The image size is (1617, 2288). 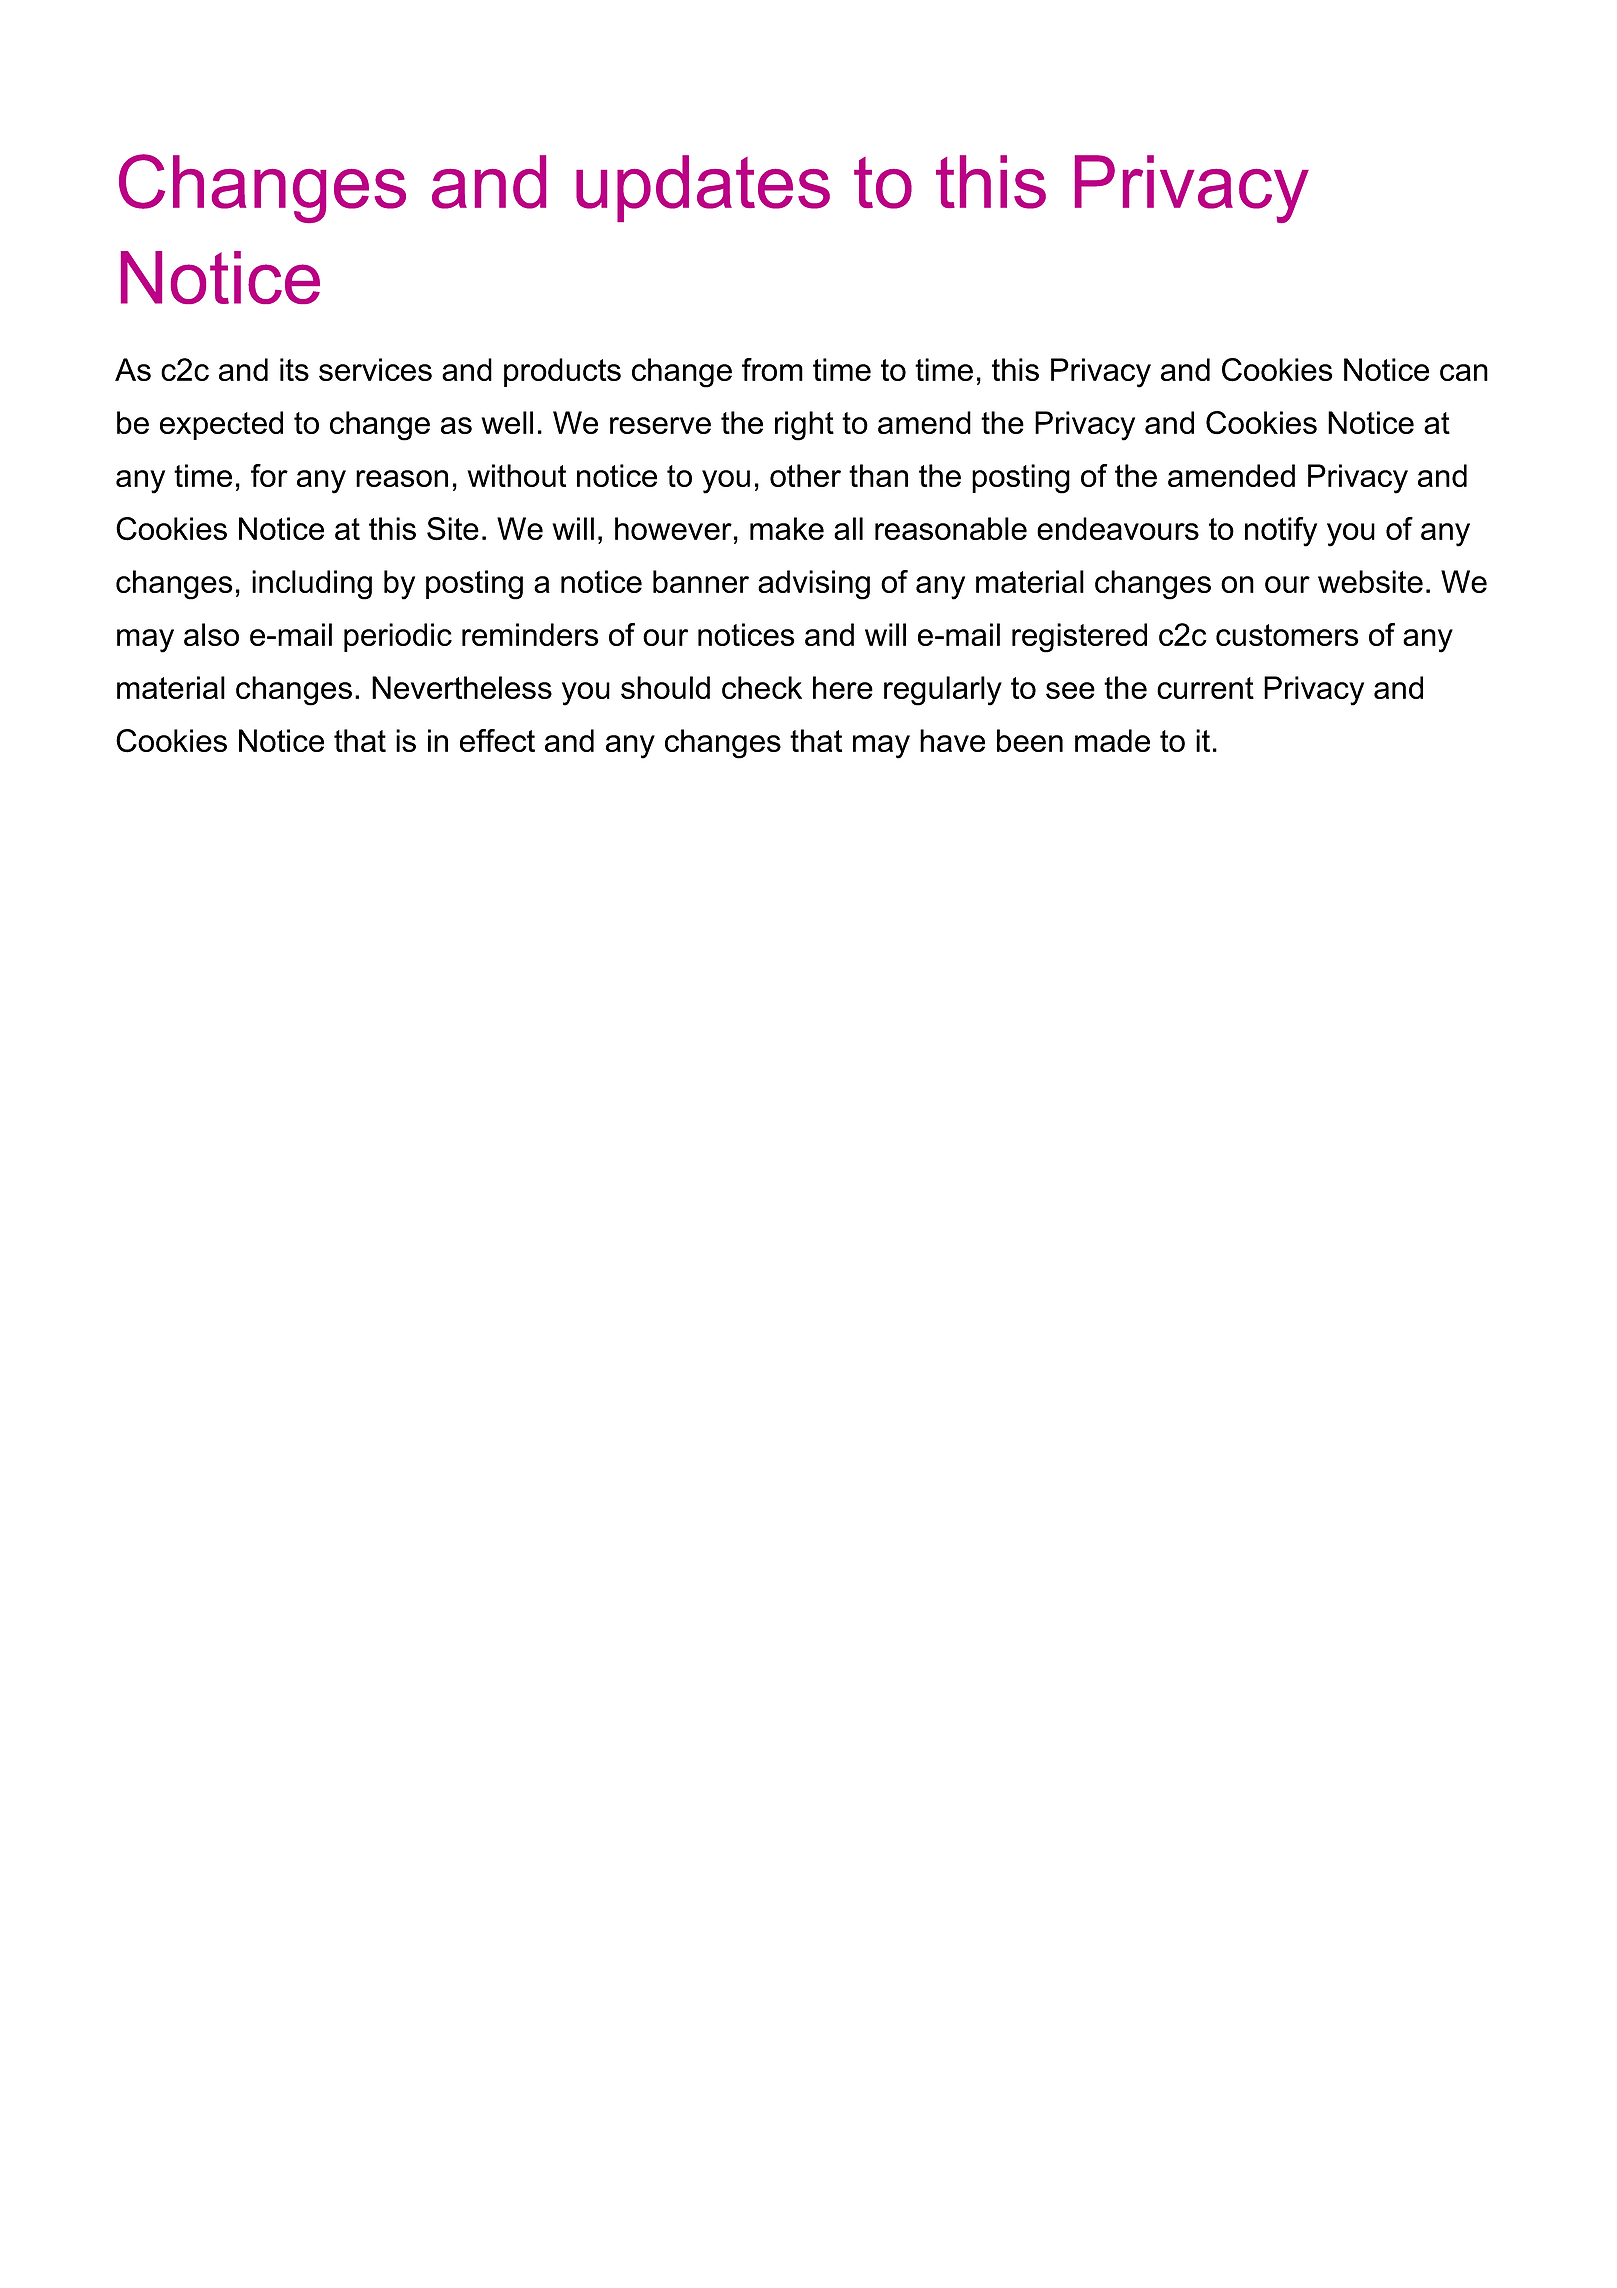 What do you see at coordinates (375, 369) in the document?
I see `services` at bounding box center [375, 369].
